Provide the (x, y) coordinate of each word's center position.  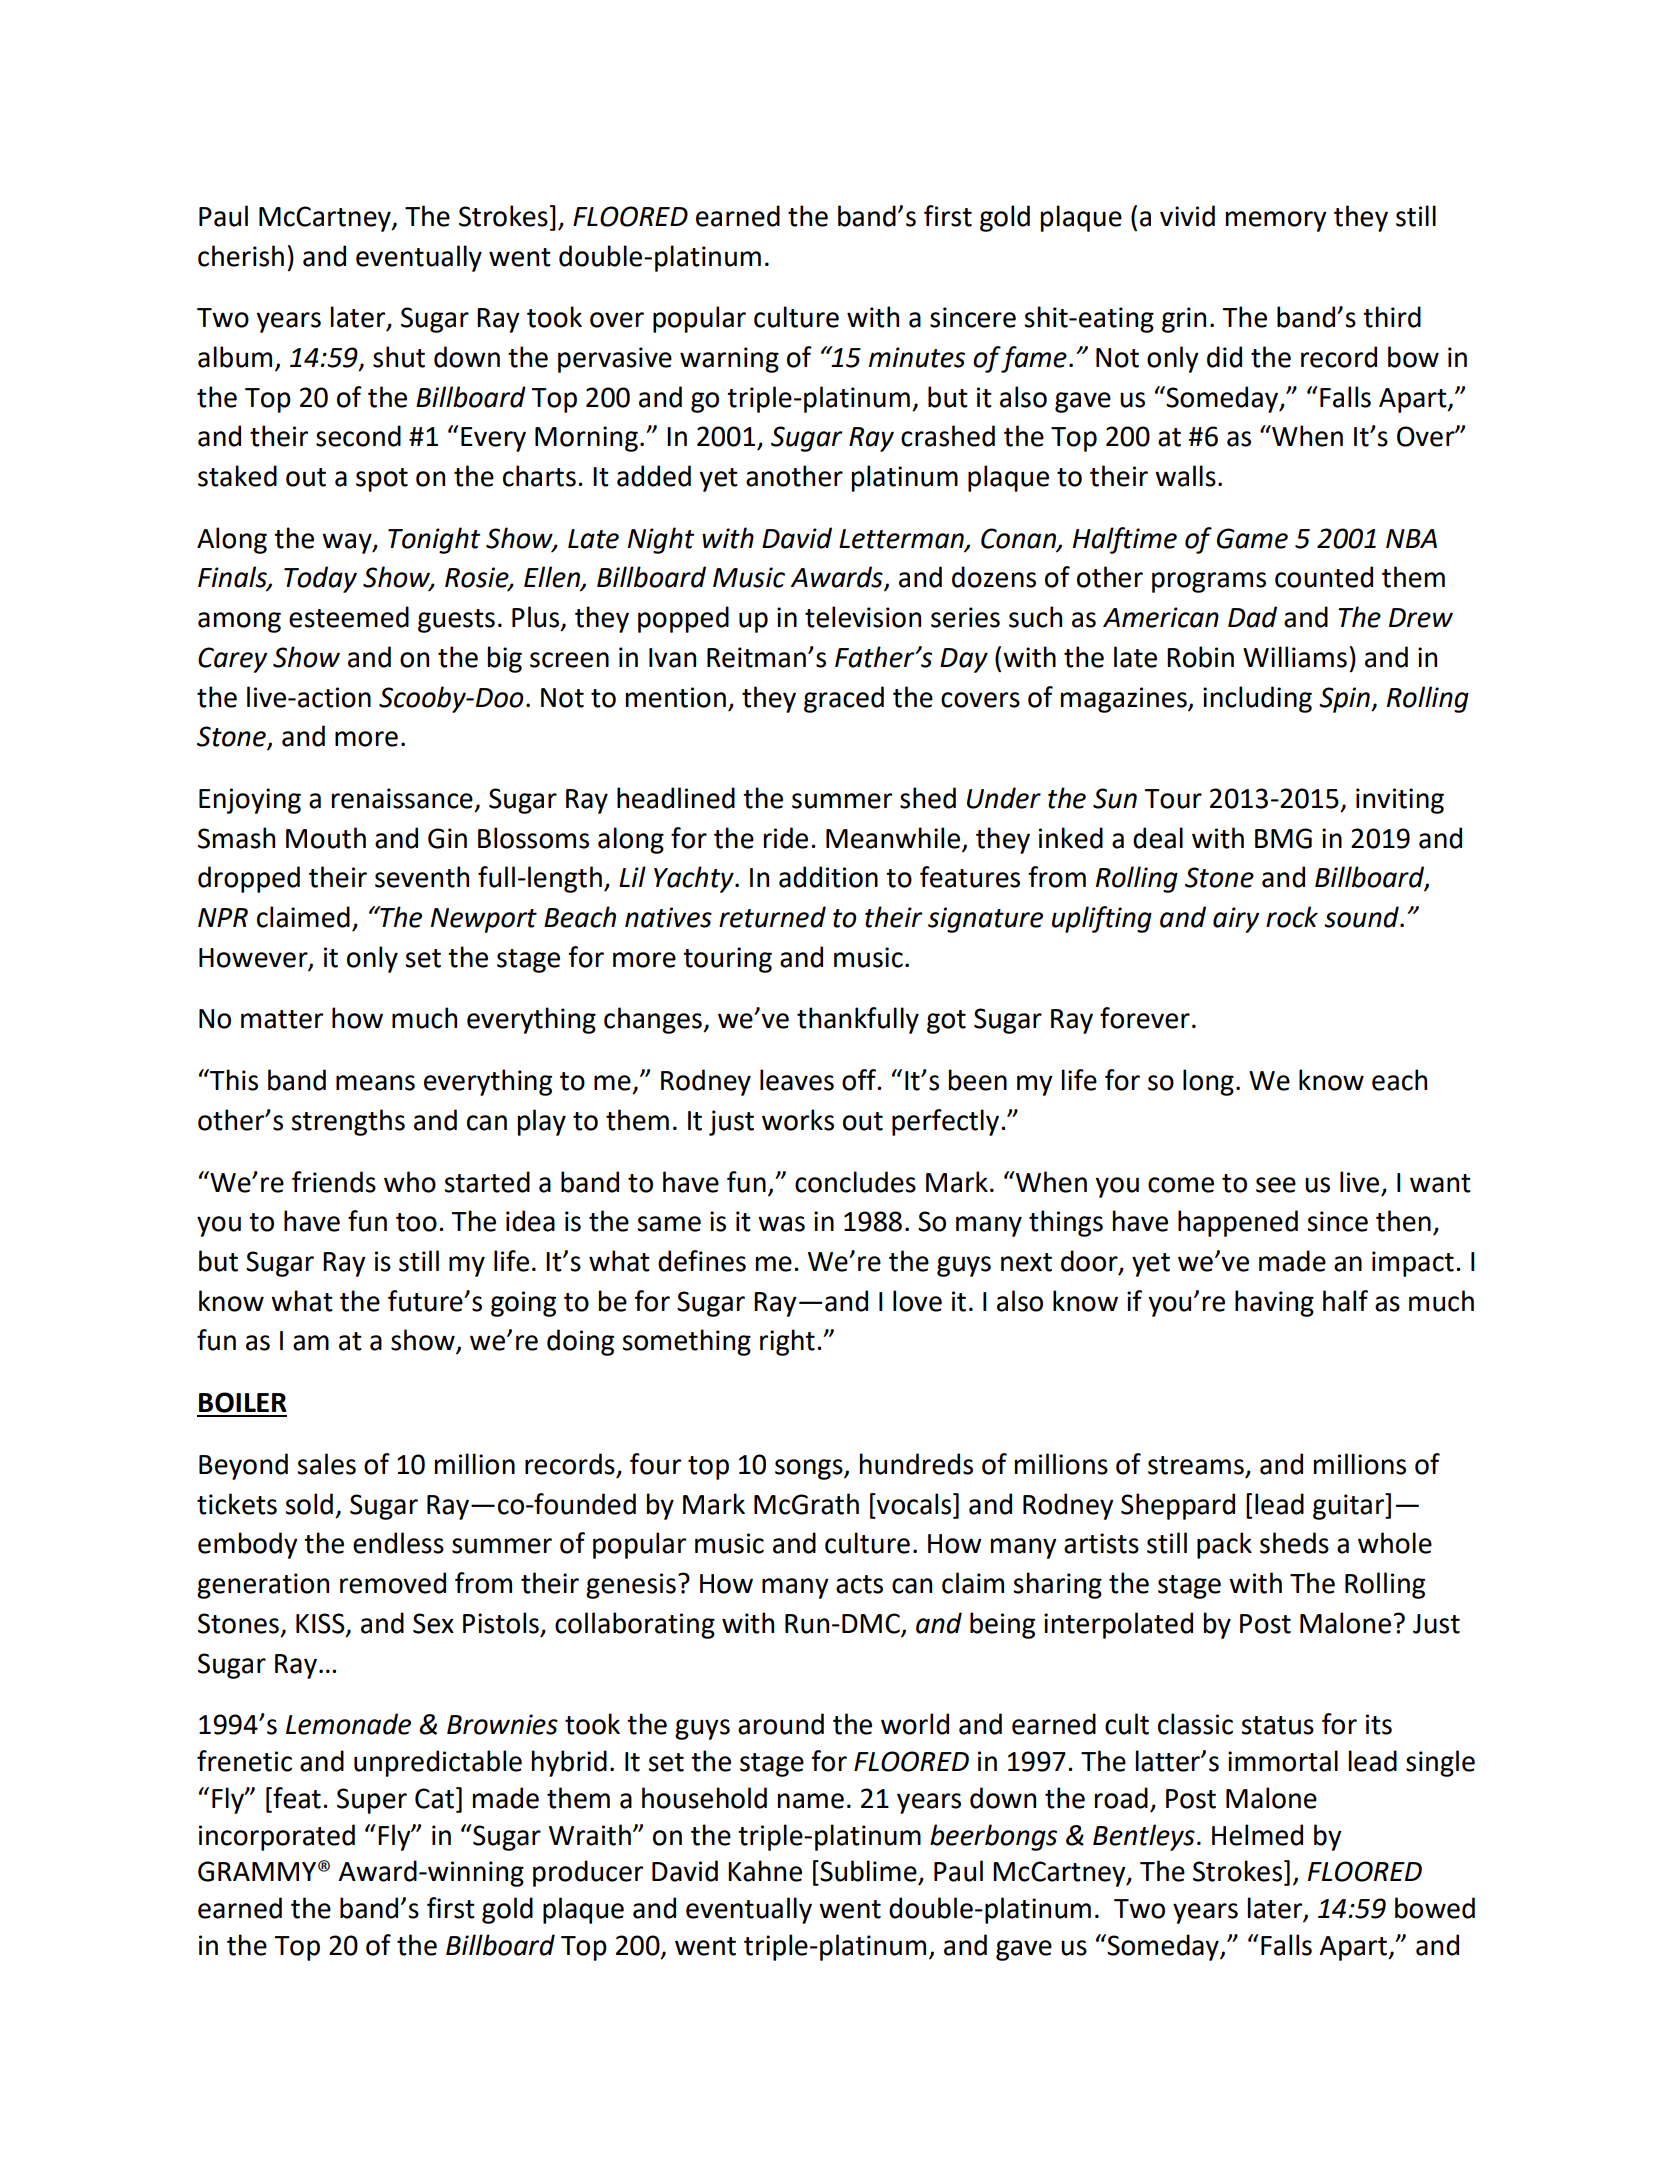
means (375, 1083)
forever (1145, 1018)
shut (399, 357)
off (860, 1080)
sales (326, 1464)
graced (844, 699)
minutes (917, 357)
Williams (1295, 657)
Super (372, 1801)
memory (1276, 221)
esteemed (349, 617)
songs (810, 1469)
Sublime (867, 1871)
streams (1196, 1465)
